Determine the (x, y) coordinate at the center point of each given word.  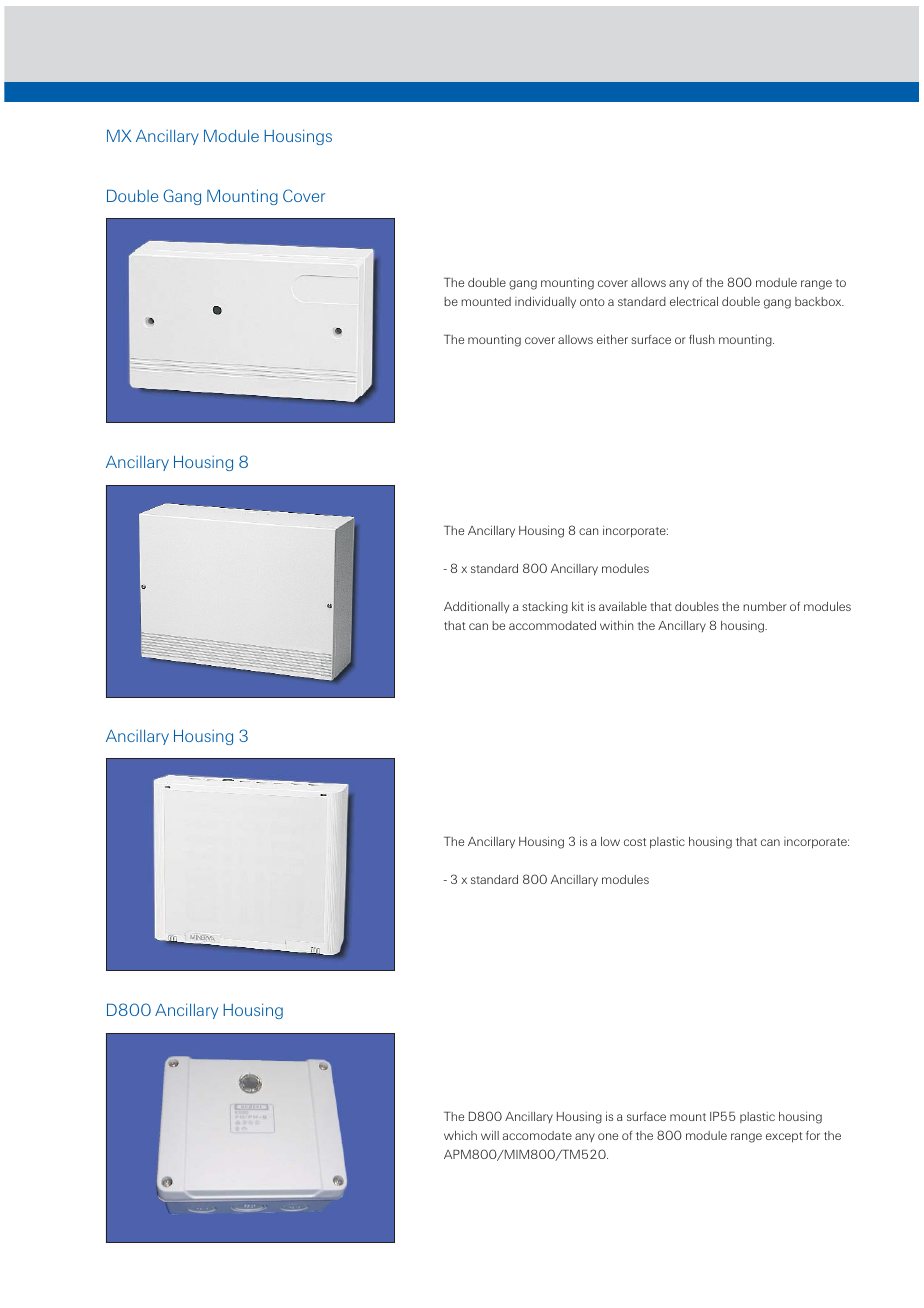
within (616, 625)
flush (702, 339)
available (623, 606)
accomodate (537, 1135)
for (813, 1135)
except (784, 1137)
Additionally (476, 607)
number (765, 606)
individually (545, 302)
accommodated (552, 625)
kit (578, 606)
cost (635, 842)
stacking (545, 608)
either (612, 339)
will (490, 1135)
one (608, 1136)
